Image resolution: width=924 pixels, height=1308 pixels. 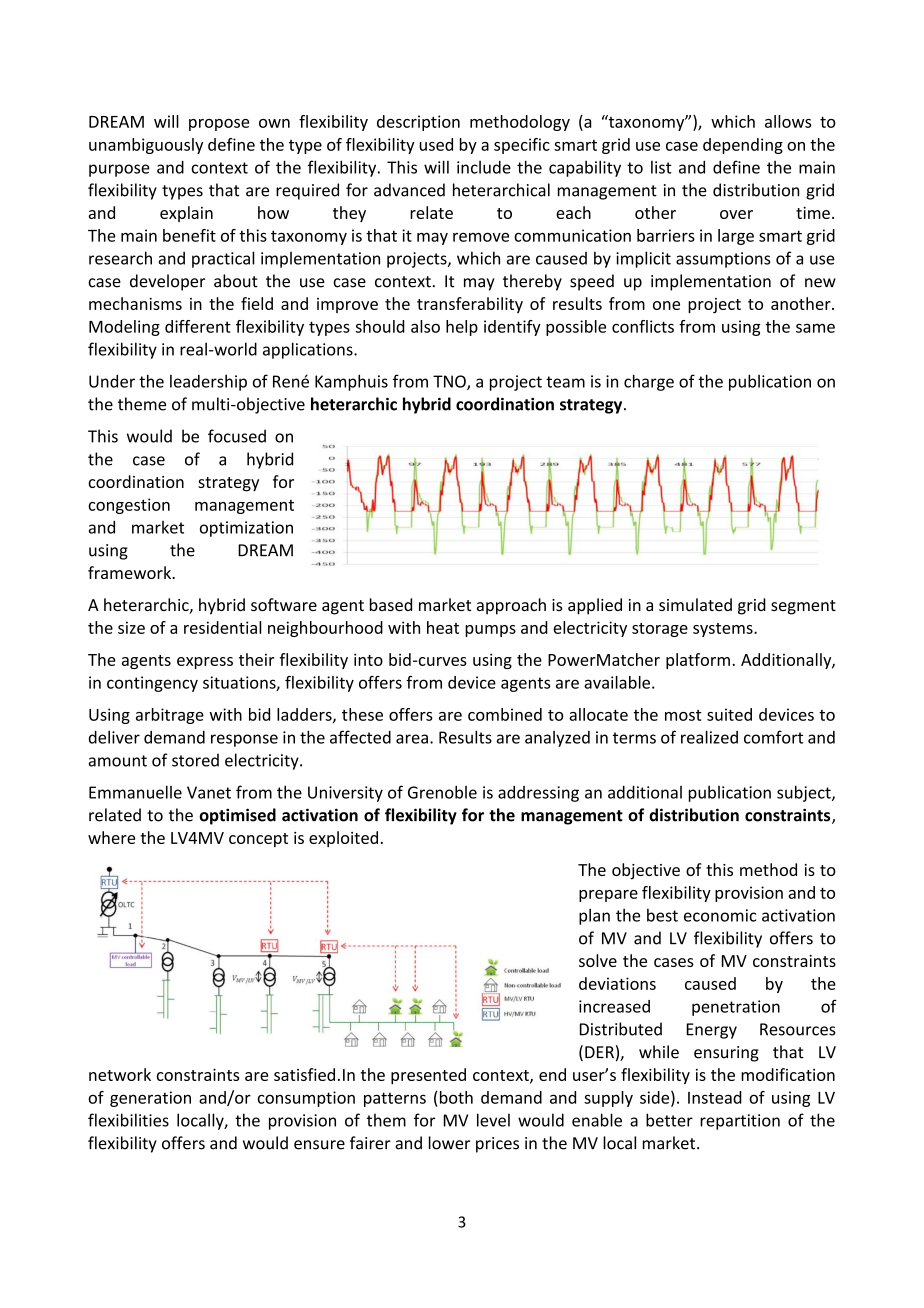 What do you see at coordinates (743, 146) in the screenshot?
I see `depending` at bounding box center [743, 146].
